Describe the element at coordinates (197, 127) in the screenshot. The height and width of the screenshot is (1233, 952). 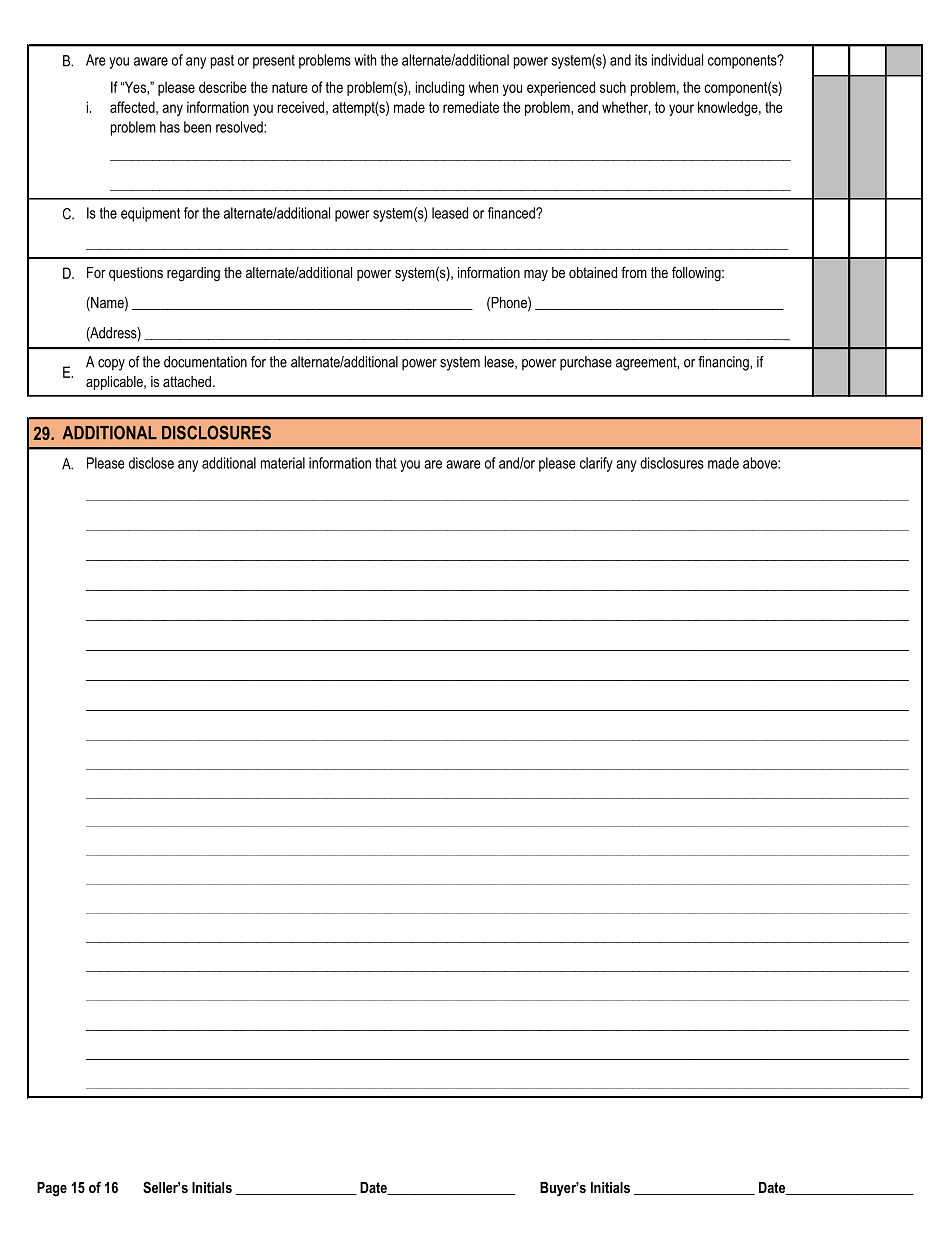
I see `been` at that location.
